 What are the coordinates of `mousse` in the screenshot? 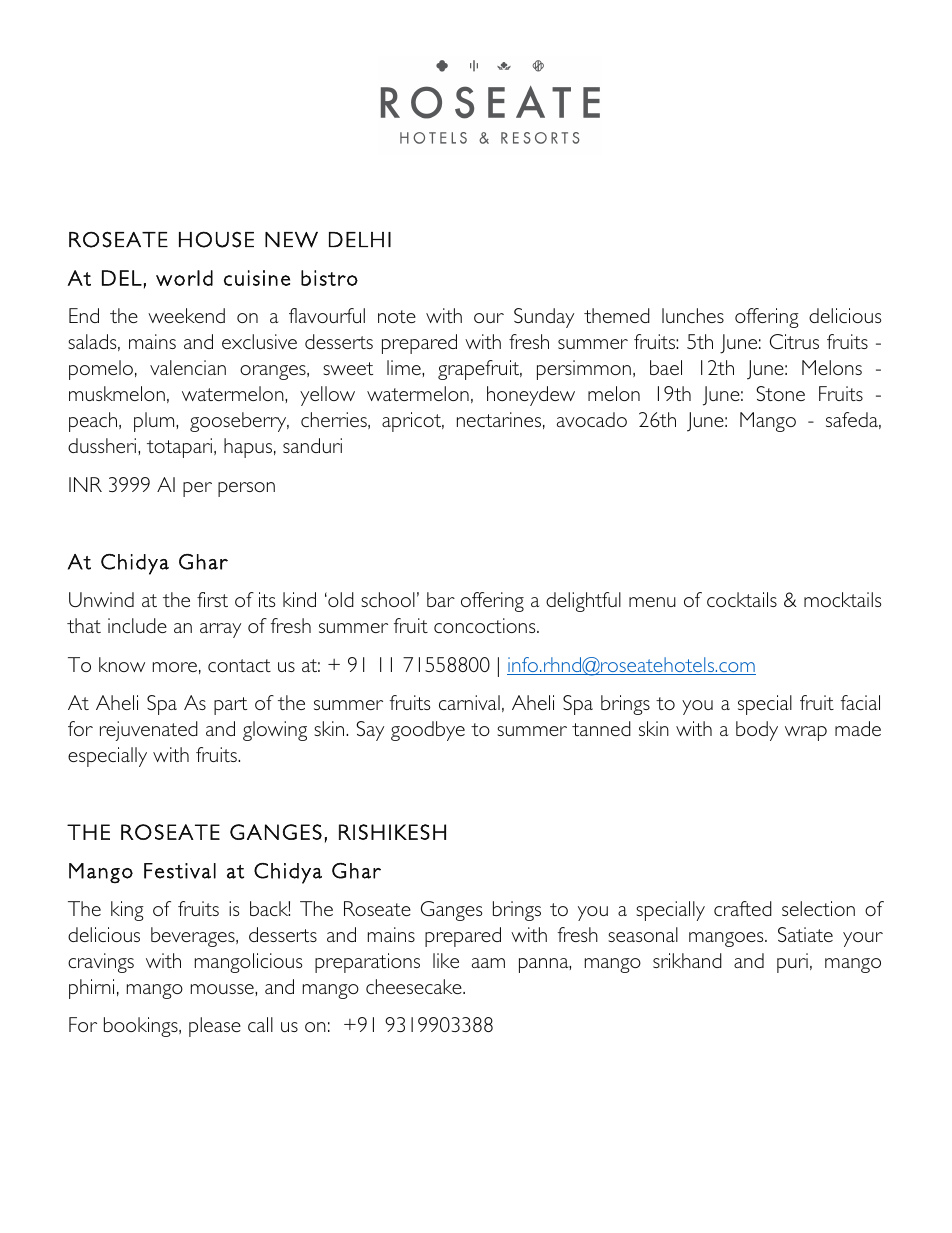 It's located at (223, 989).
